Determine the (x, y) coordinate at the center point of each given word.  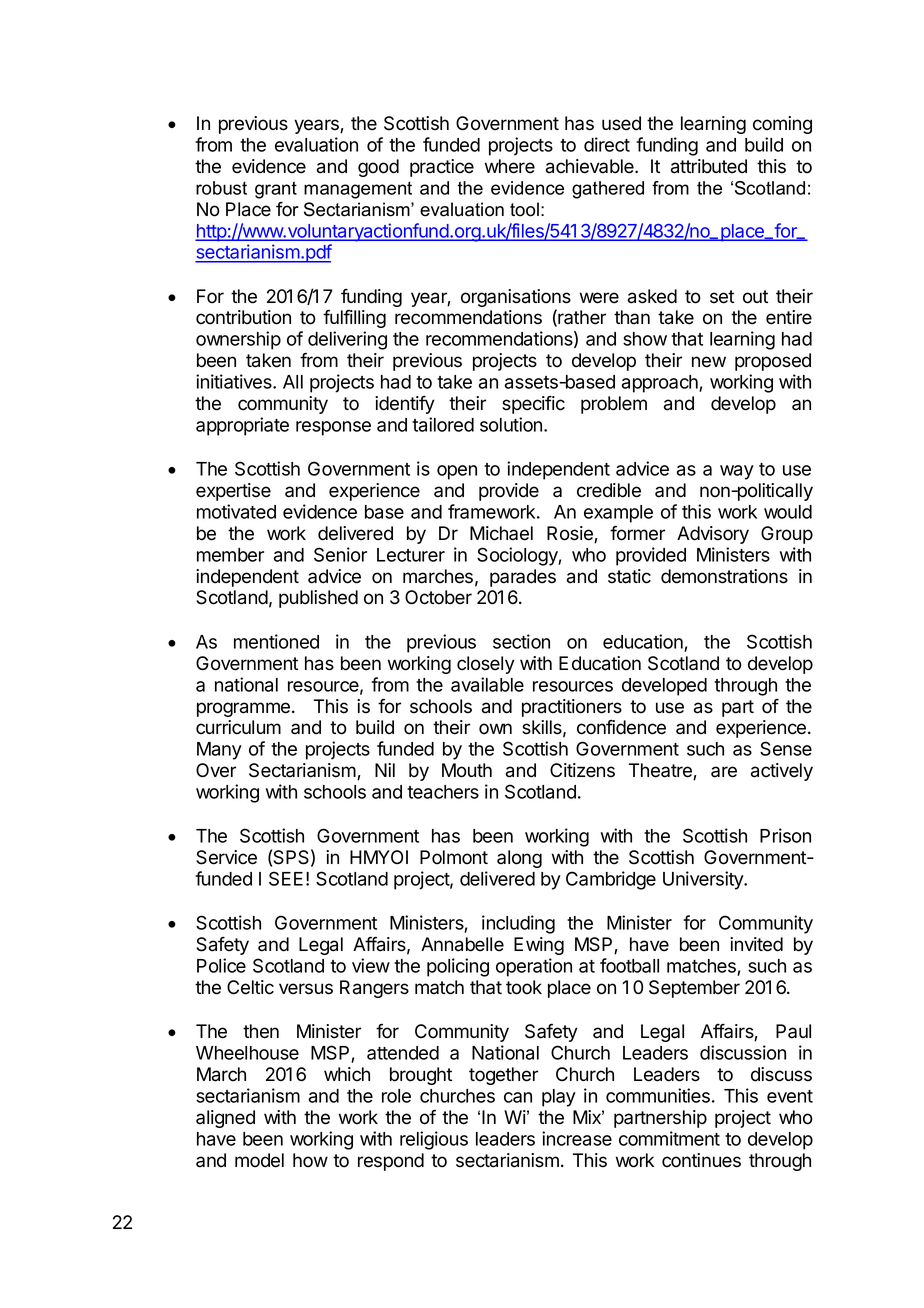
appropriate (242, 426)
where (510, 166)
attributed (709, 166)
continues (701, 1160)
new (709, 362)
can (518, 1097)
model (259, 1160)
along (519, 859)
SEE (286, 878)
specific (533, 405)
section (521, 641)
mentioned (276, 641)
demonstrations (724, 576)
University (704, 880)
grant (276, 190)
